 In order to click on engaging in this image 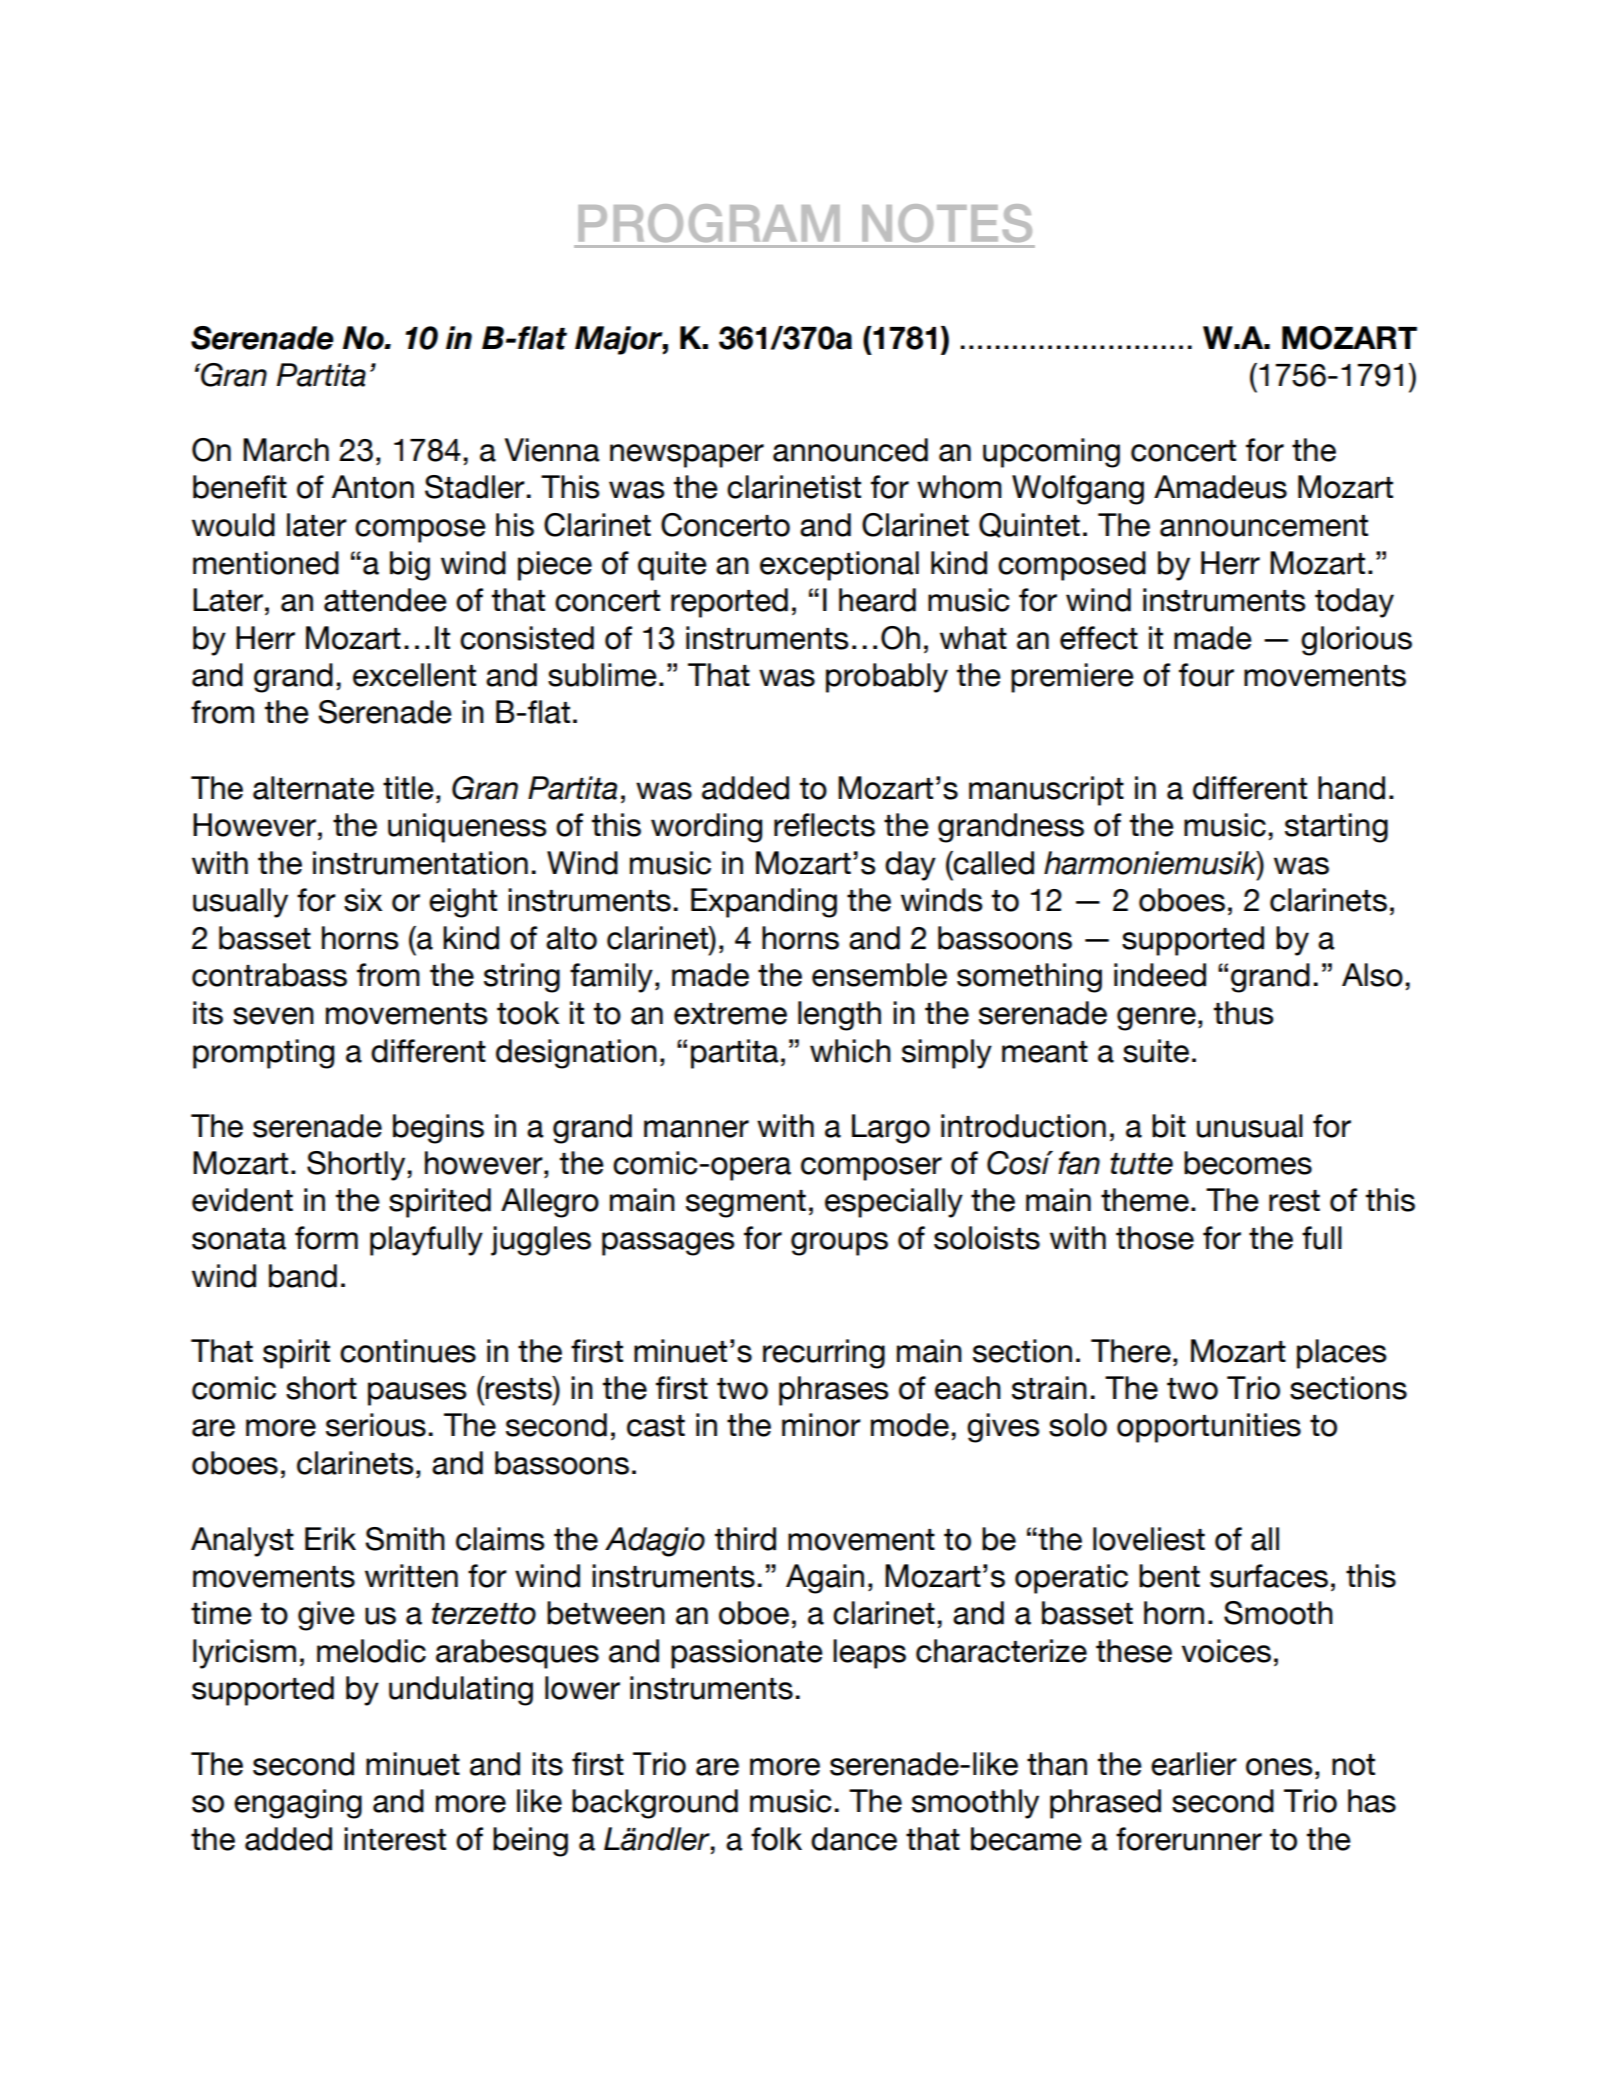, I will do `click(298, 1804)`.
